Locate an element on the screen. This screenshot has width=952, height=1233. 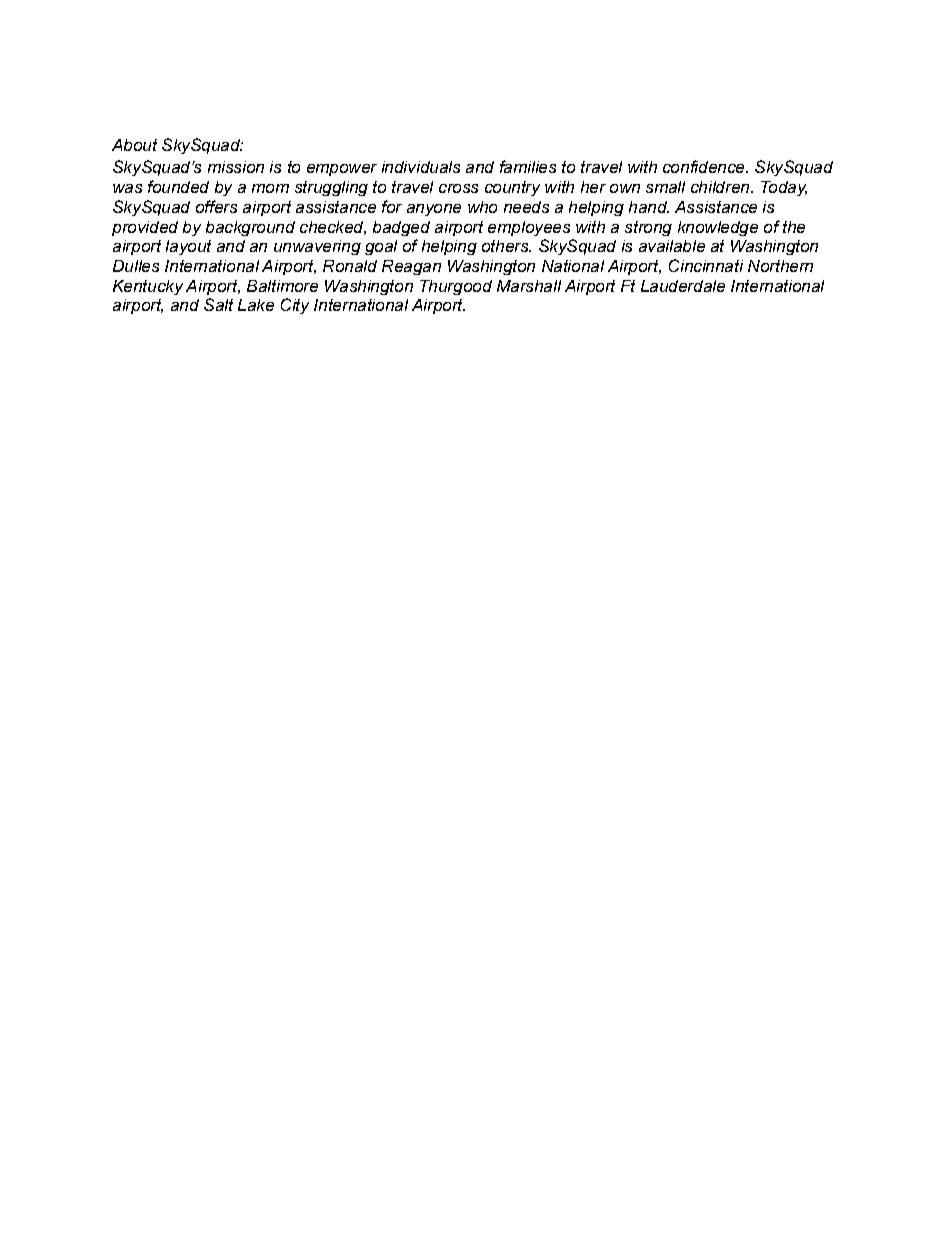
Lauderdale is located at coordinates (683, 286).
